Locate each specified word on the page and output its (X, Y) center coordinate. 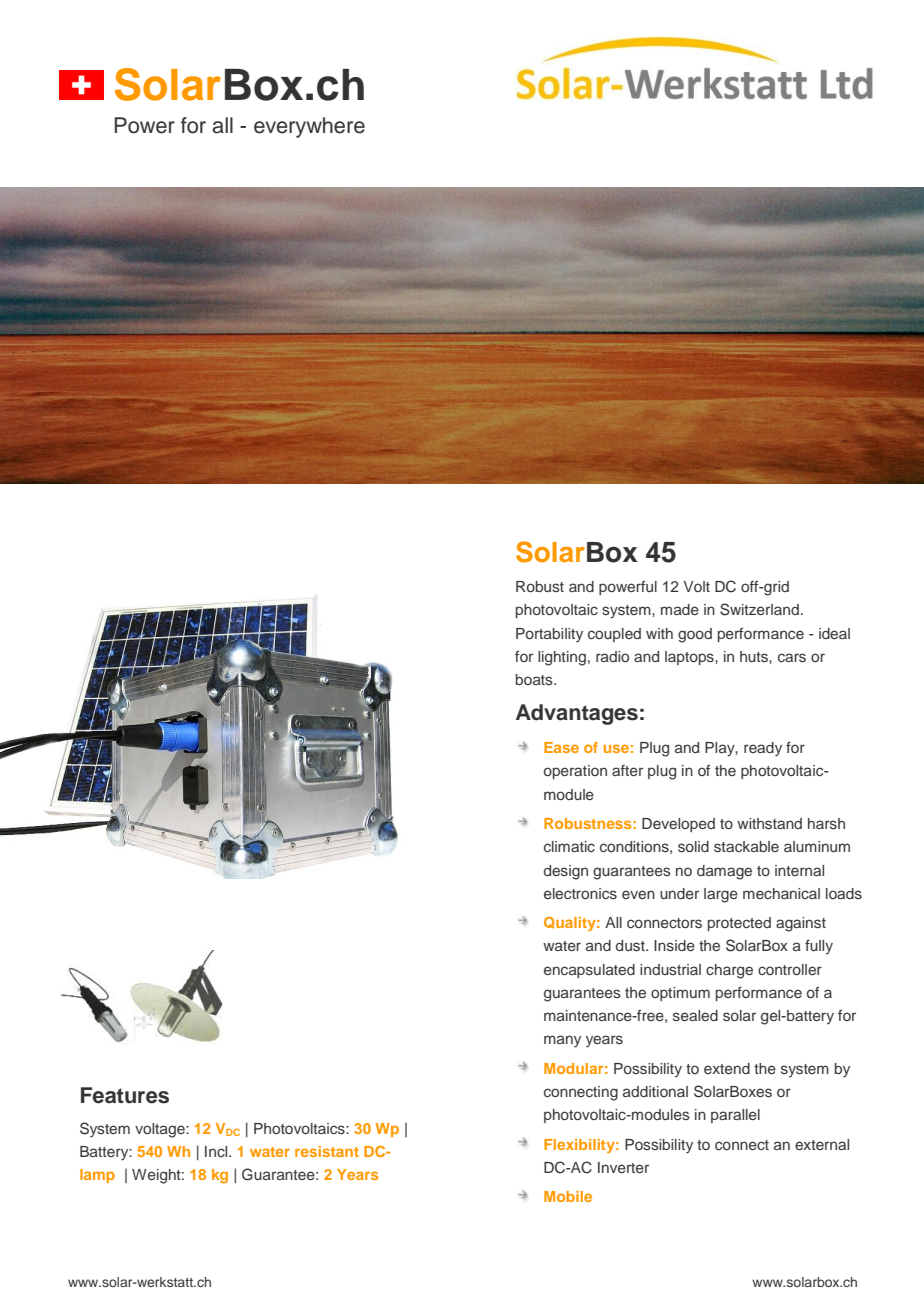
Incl (217, 1151)
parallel (735, 1116)
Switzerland (759, 609)
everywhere (309, 127)
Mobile (568, 1196)
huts (755, 657)
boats (535, 679)
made (680, 609)
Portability (549, 635)
